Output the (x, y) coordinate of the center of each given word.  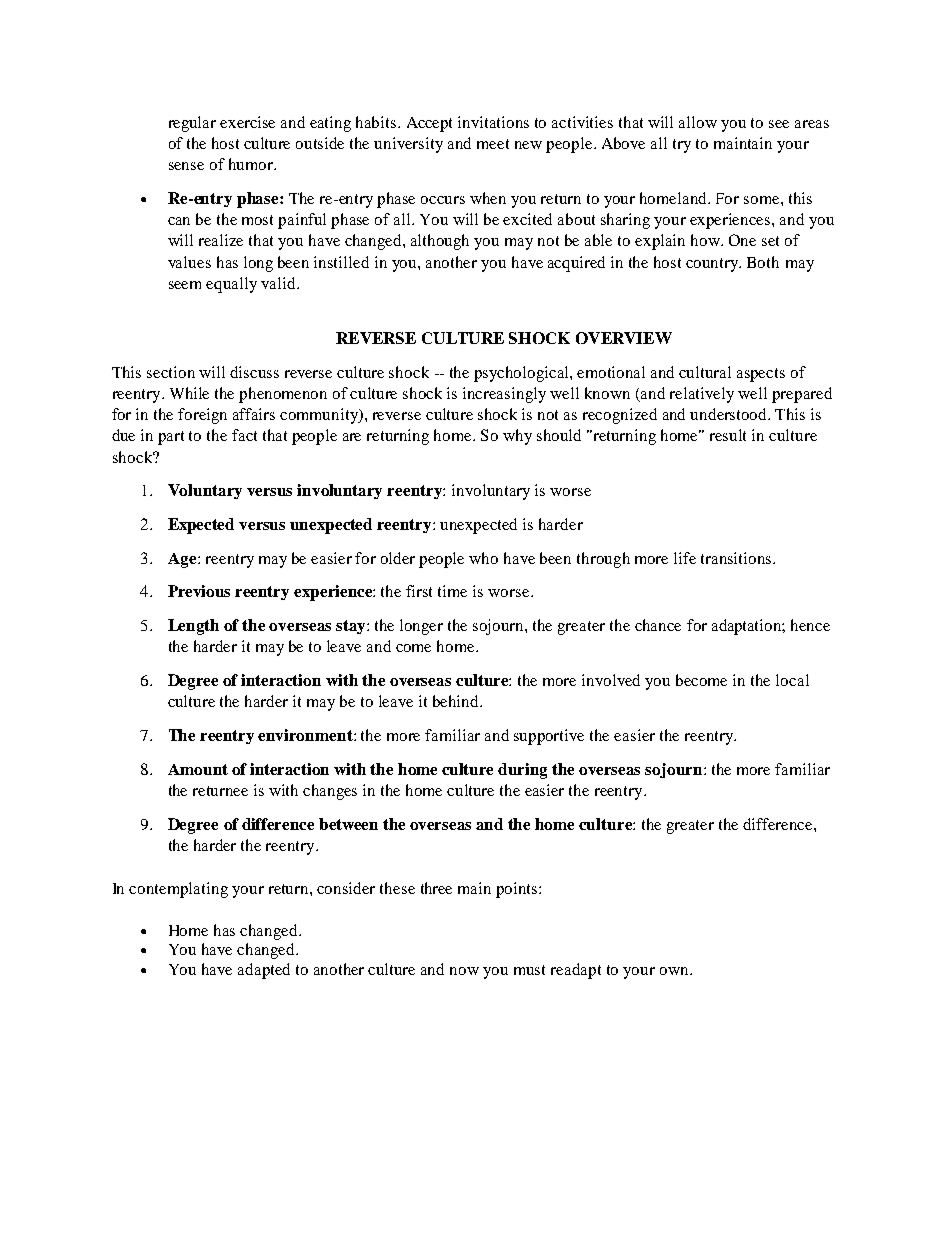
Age (183, 560)
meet (493, 144)
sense (186, 166)
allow (698, 122)
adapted (264, 971)
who (483, 558)
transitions (737, 558)
